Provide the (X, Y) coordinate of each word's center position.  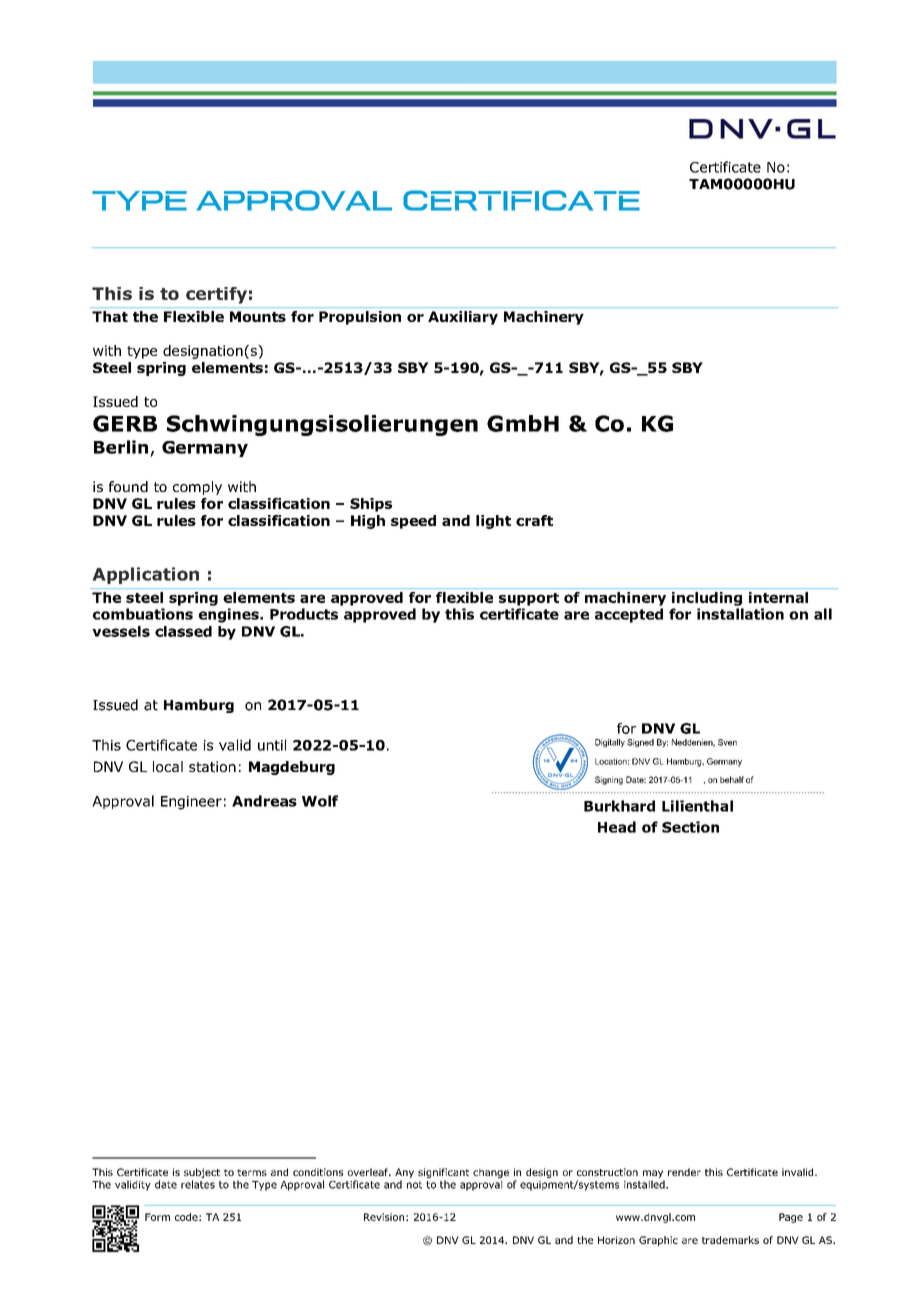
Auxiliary (463, 318)
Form (157, 1217)
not (414, 1185)
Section (690, 827)
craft (534, 520)
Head (617, 827)
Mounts (258, 316)
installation (740, 614)
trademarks (730, 1240)
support (529, 599)
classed (183, 631)
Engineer (191, 803)
